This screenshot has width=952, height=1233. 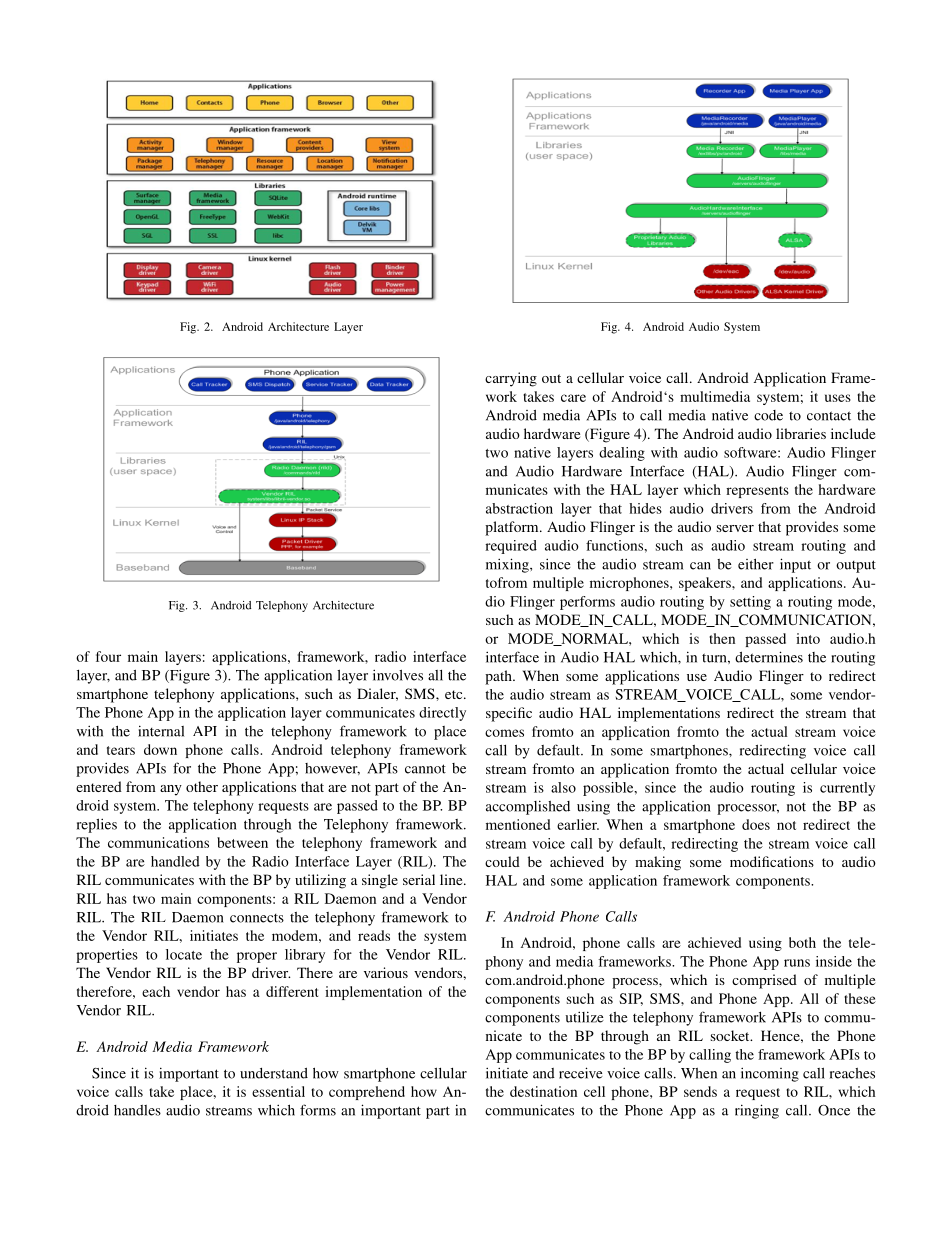 I want to click on either, so click(x=756, y=564).
